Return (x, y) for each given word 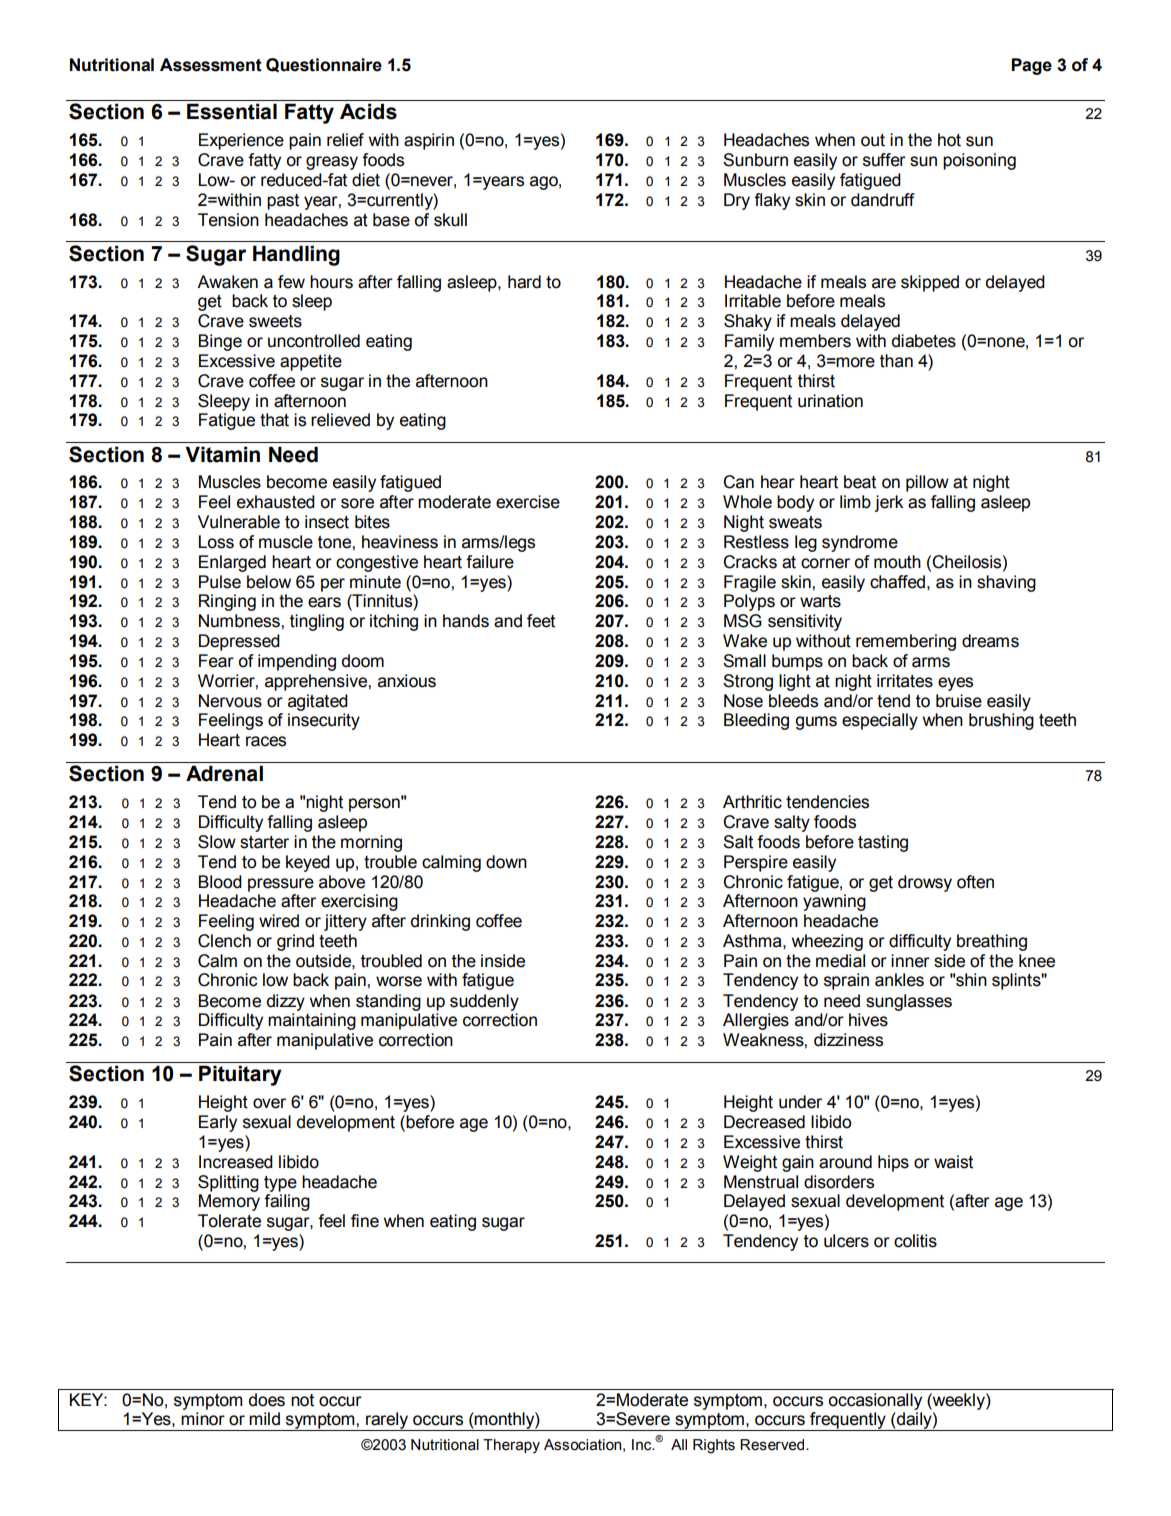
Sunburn (755, 160)
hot (949, 140)
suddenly (484, 1002)
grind (295, 942)
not (302, 1400)
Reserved (773, 1445)
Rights (714, 1446)
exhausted (276, 502)
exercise (528, 502)
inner (910, 961)
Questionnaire (324, 65)
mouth (897, 562)
